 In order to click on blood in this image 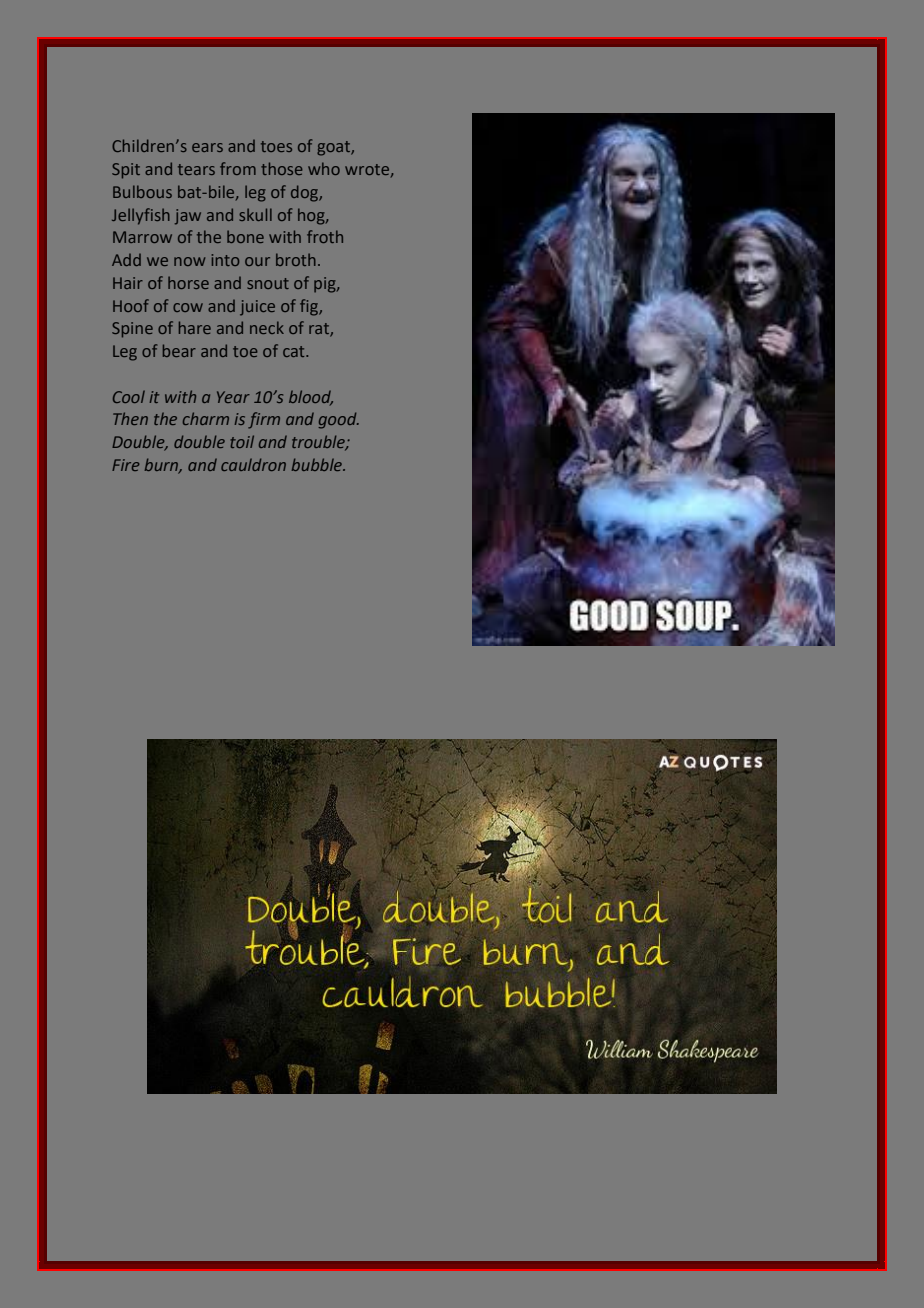, I will do `click(311, 397)`.
